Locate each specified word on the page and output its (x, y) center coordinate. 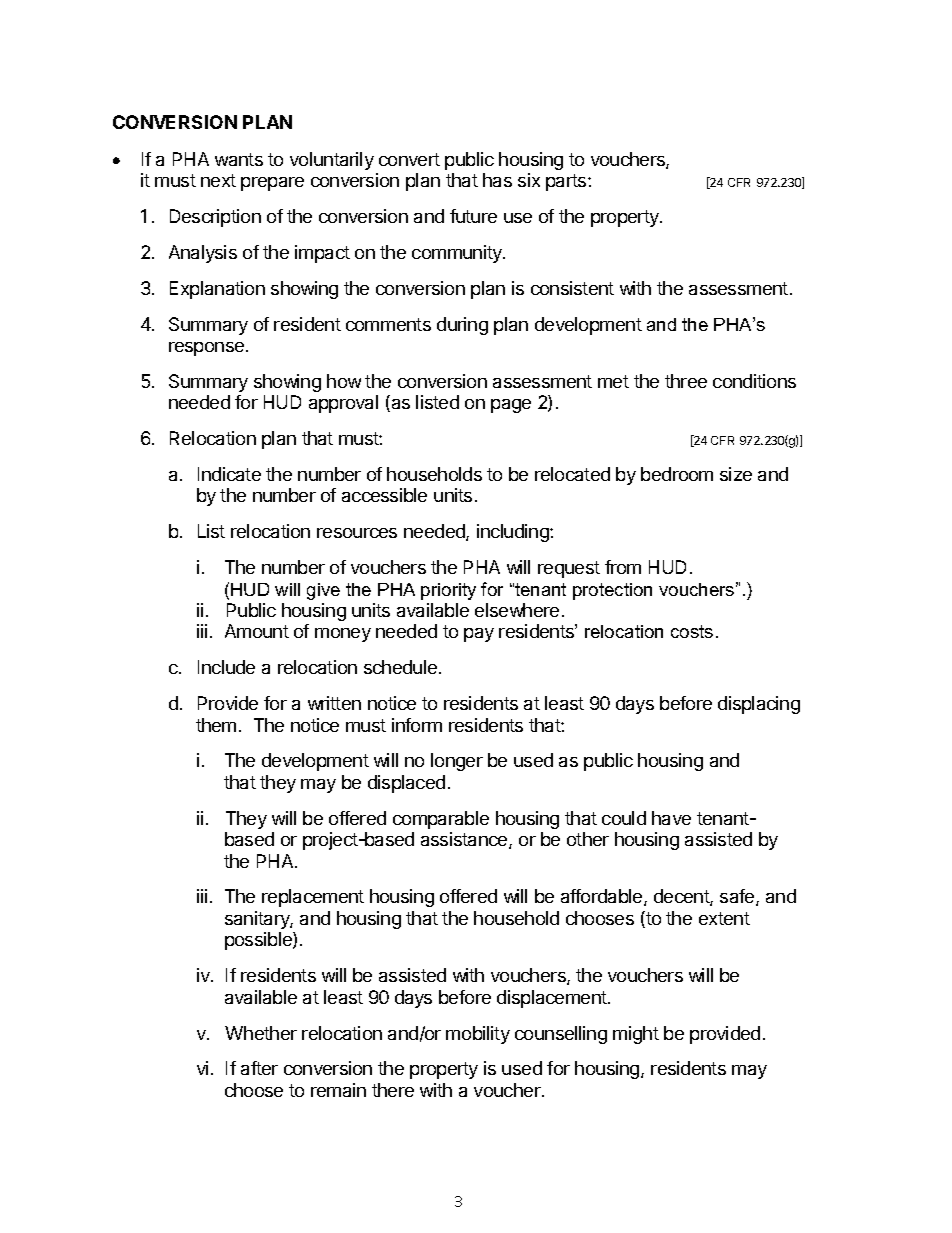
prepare (272, 184)
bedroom (677, 474)
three (686, 381)
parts (567, 182)
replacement (313, 898)
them (216, 725)
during (462, 326)
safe (738, 897)
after (259, 1068)
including (514, 533)
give (323, 591)
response (208, 349)
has (497, 180)
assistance (465, 840)
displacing (759, 705)
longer (457, 762)
